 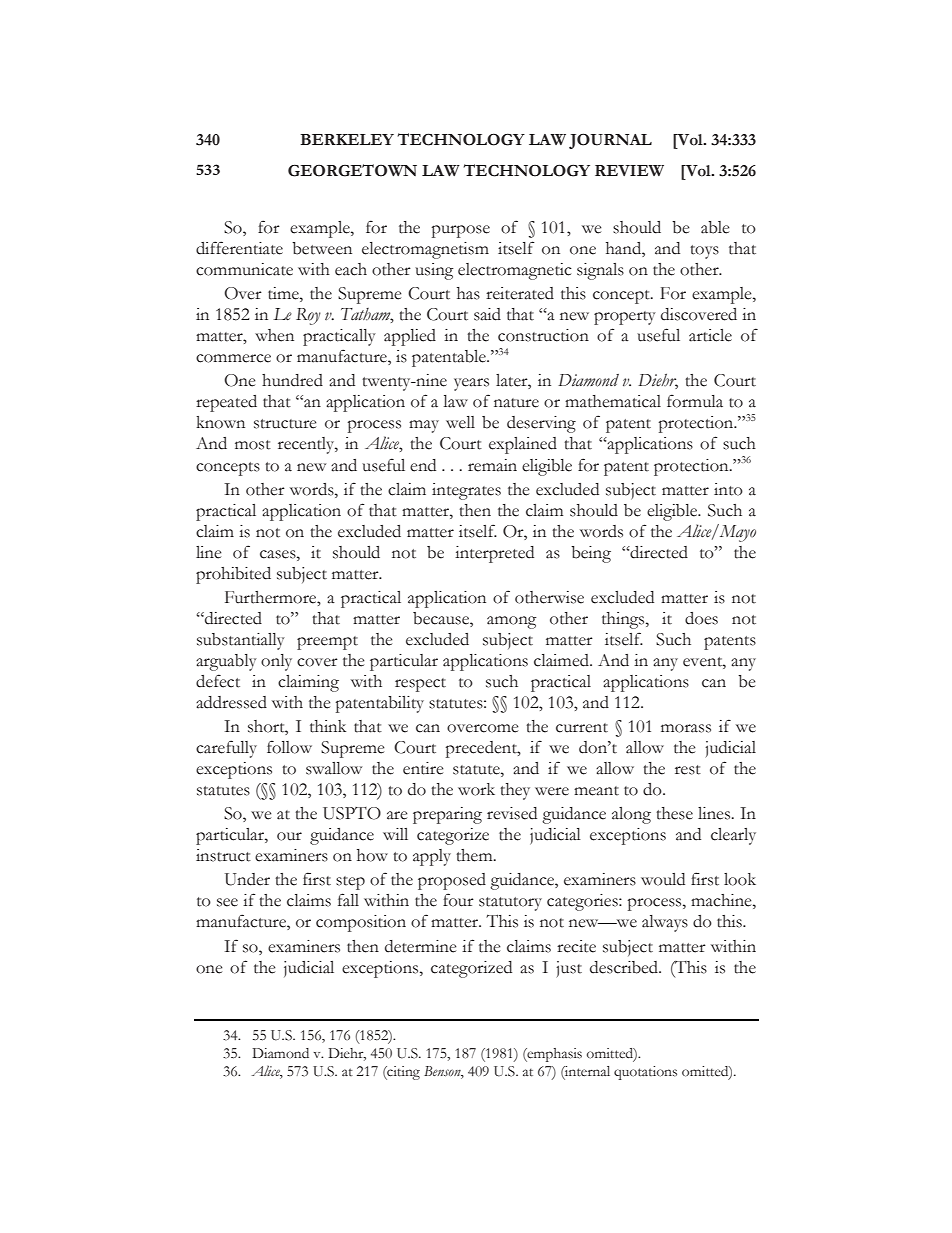 What do you see at coordinates (241, 641) in the page?
I see `substantially` at bounding box center [241, 641].
